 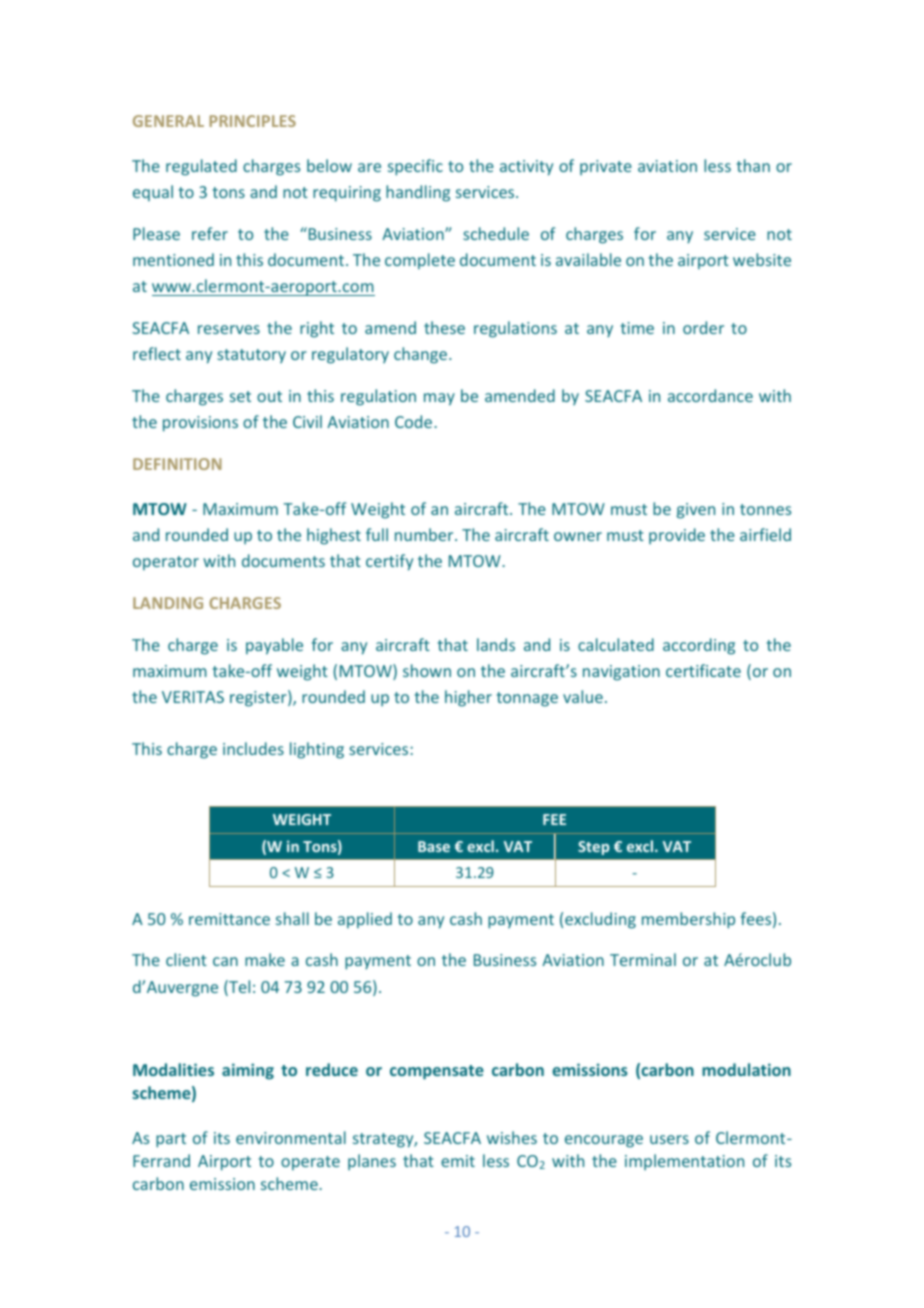 I want to click on Step, so click(x=593, y=848).
